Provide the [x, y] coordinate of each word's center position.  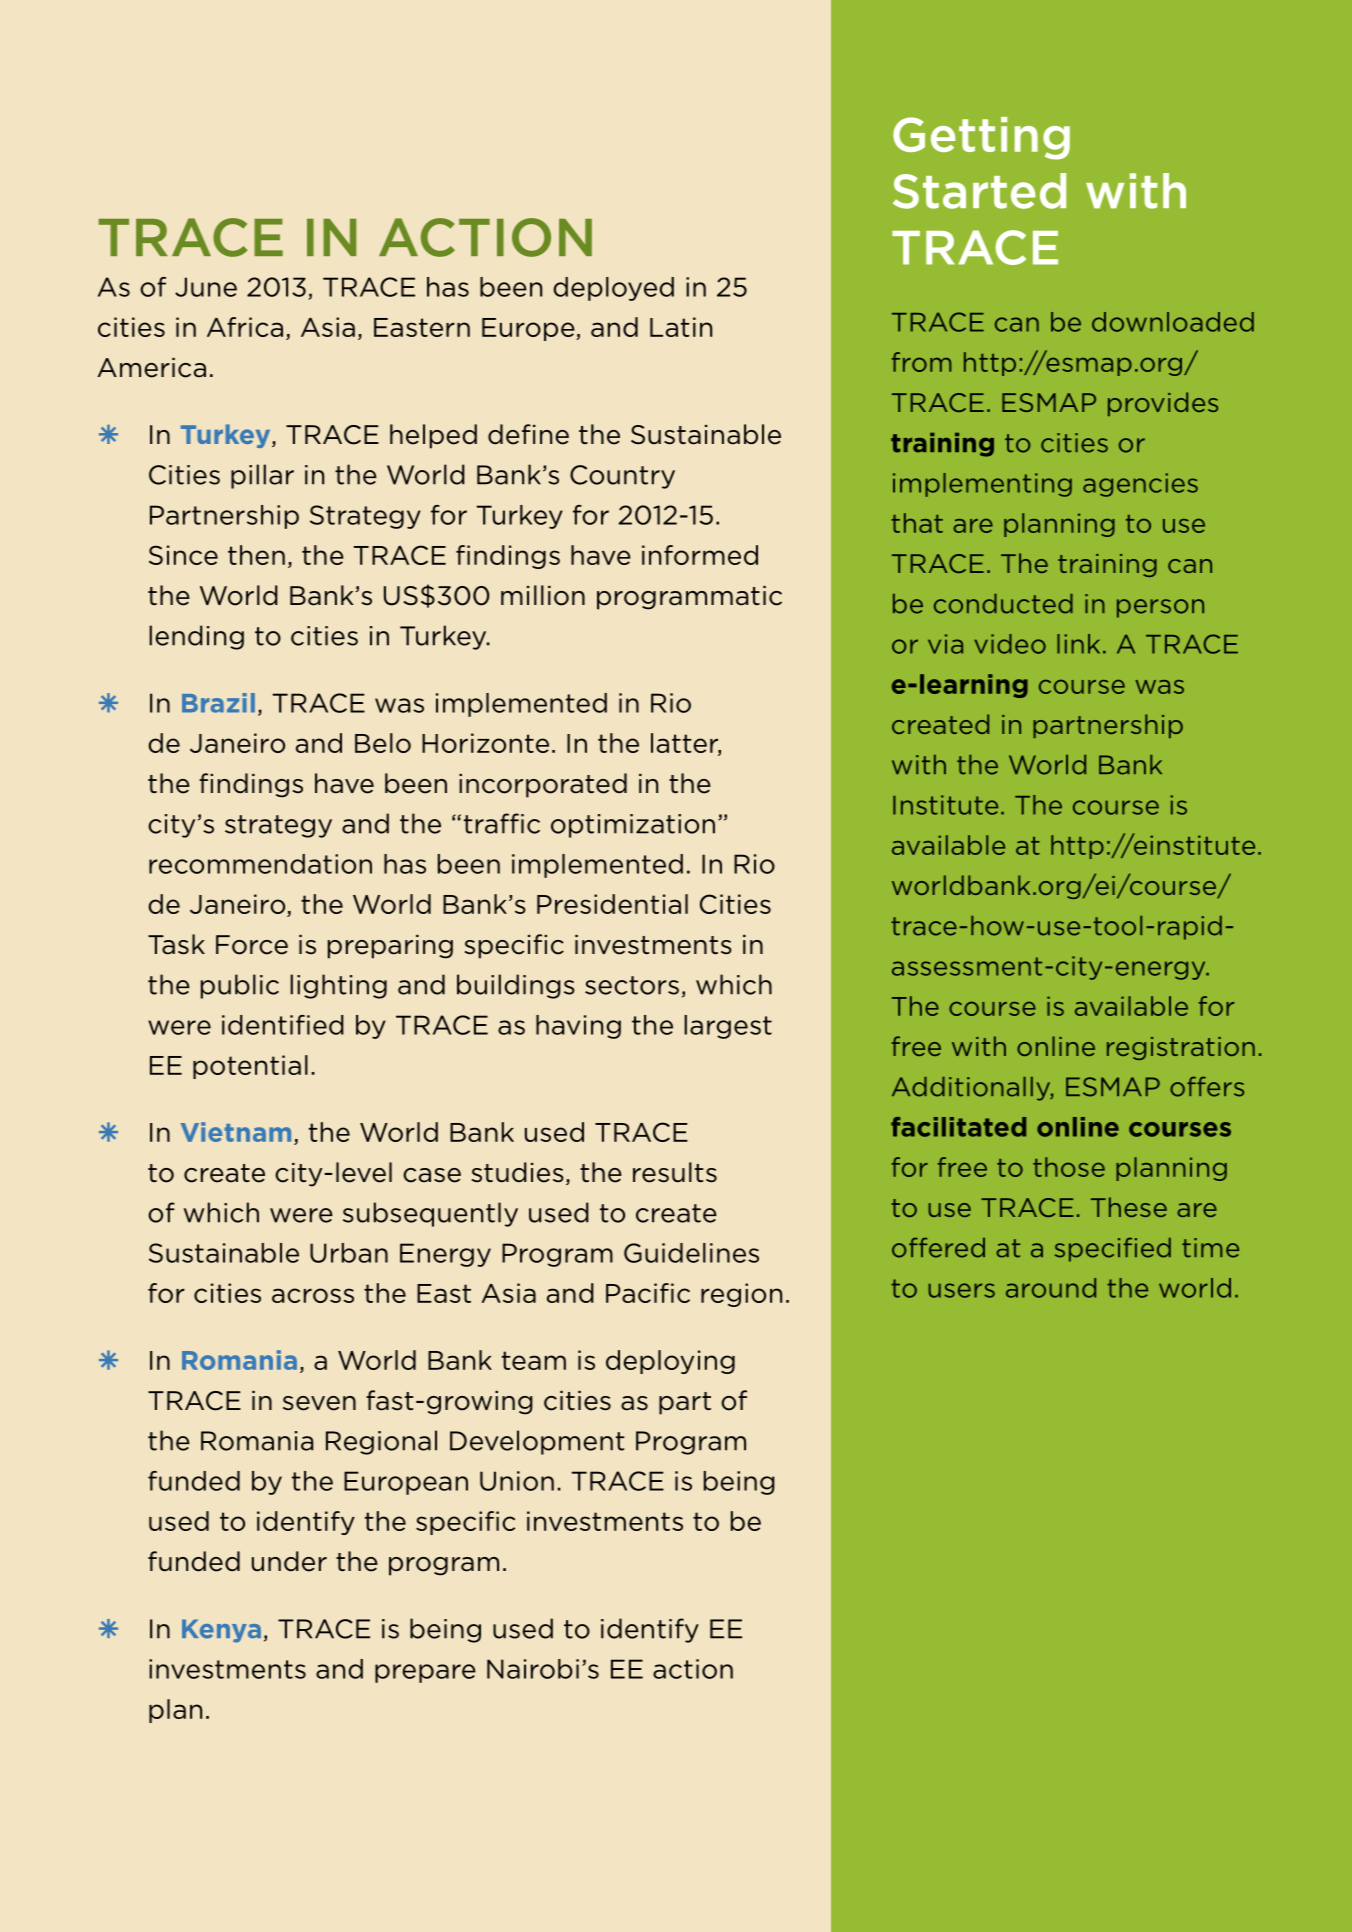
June [206, 287]
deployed [613, 289]
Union [517, 1481]
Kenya [221, 1631]
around [1051, 1288]
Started [979, 191]
